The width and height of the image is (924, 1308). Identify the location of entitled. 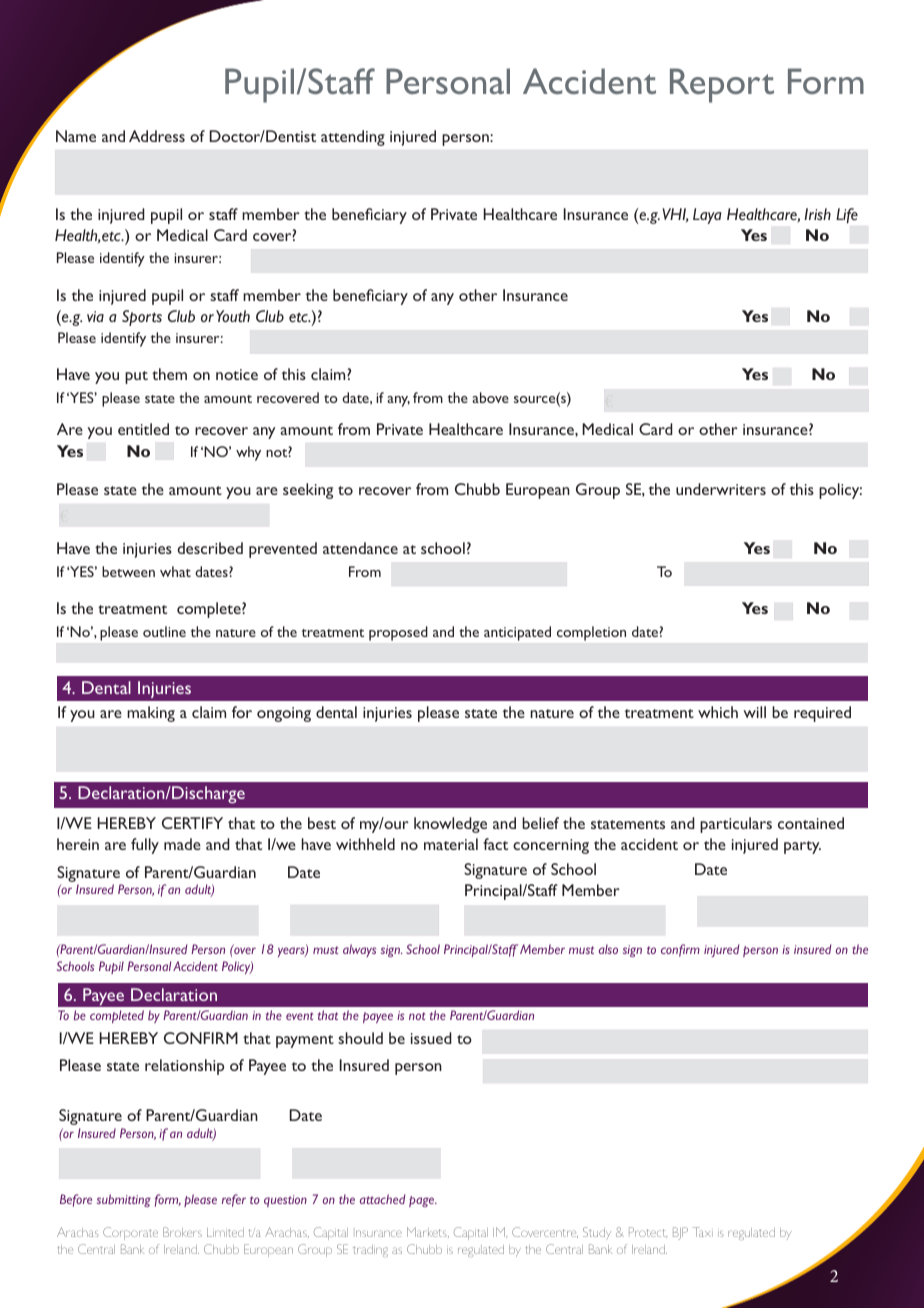
(143, 429).
